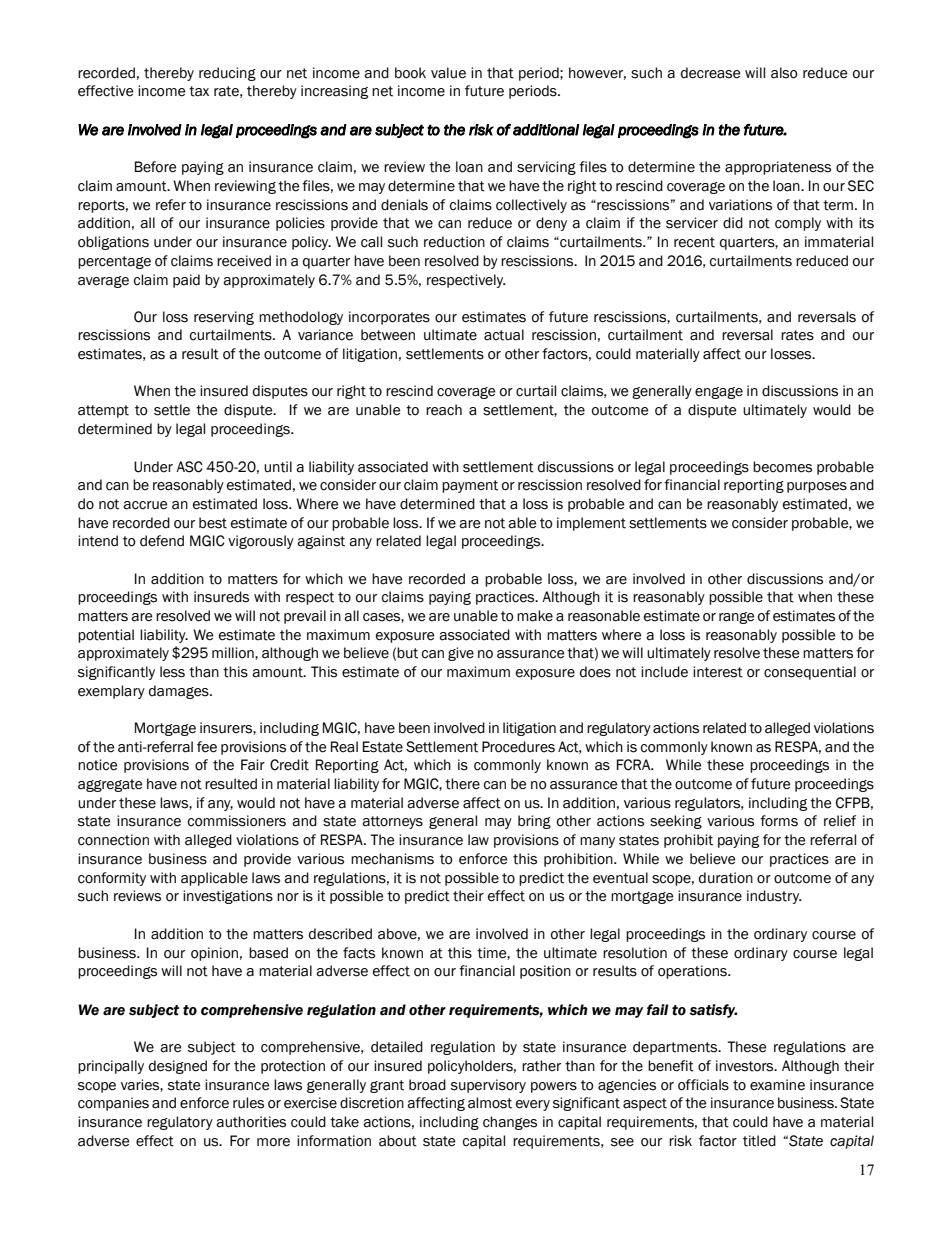  Describe the element at coordinates (736, 618) in the screenshot. I see `range` at that location.
